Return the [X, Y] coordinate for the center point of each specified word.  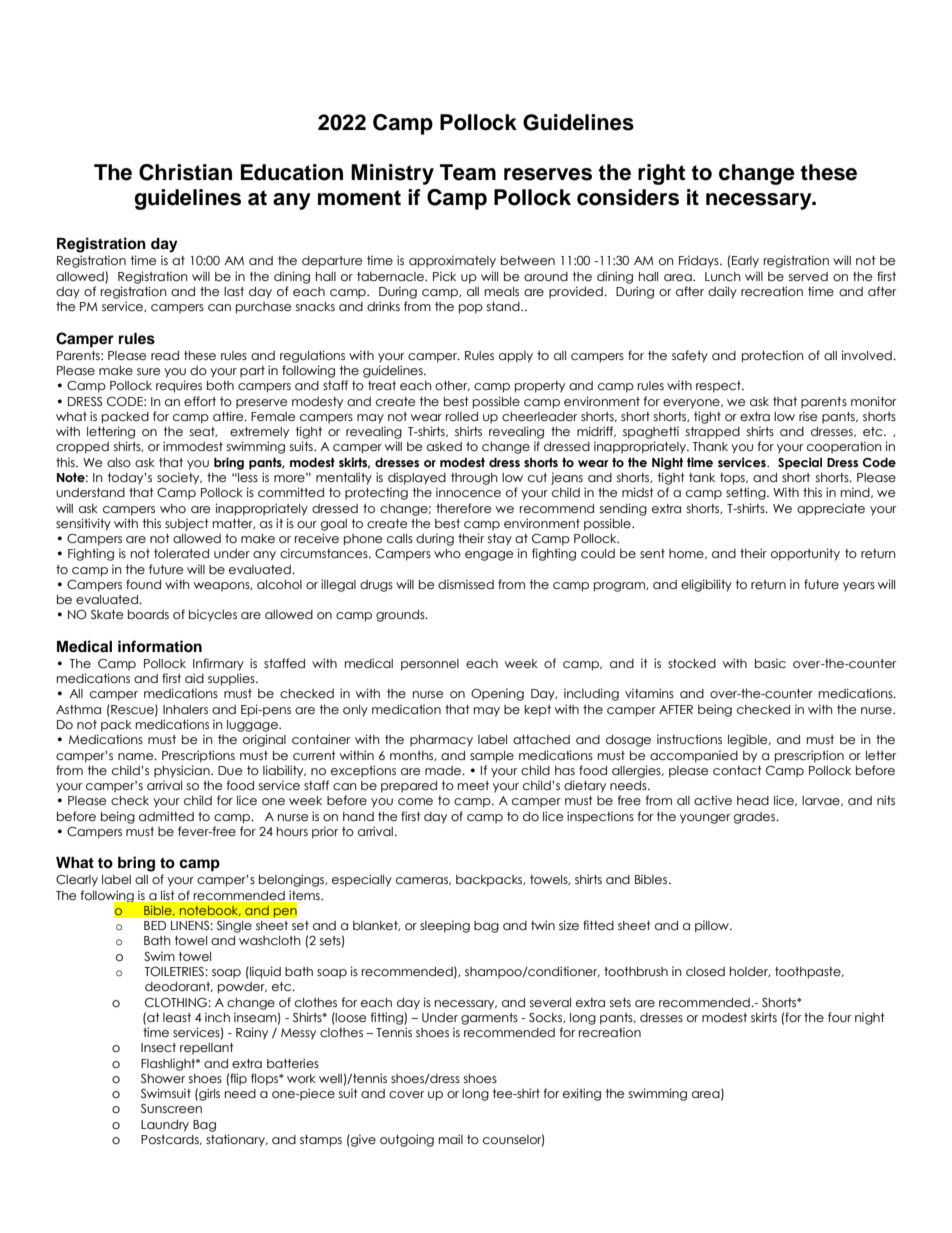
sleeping [445, 926]
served [808, 276]
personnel [430, 665]
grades [756, 818]
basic [770, 663]
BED [155, 925]
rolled [462, 417]
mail [451, 1139]
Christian [185, 172]
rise [808, 416]
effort [200, 401]
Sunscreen [171, 1109]
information [160, 646]
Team [468, 172]
